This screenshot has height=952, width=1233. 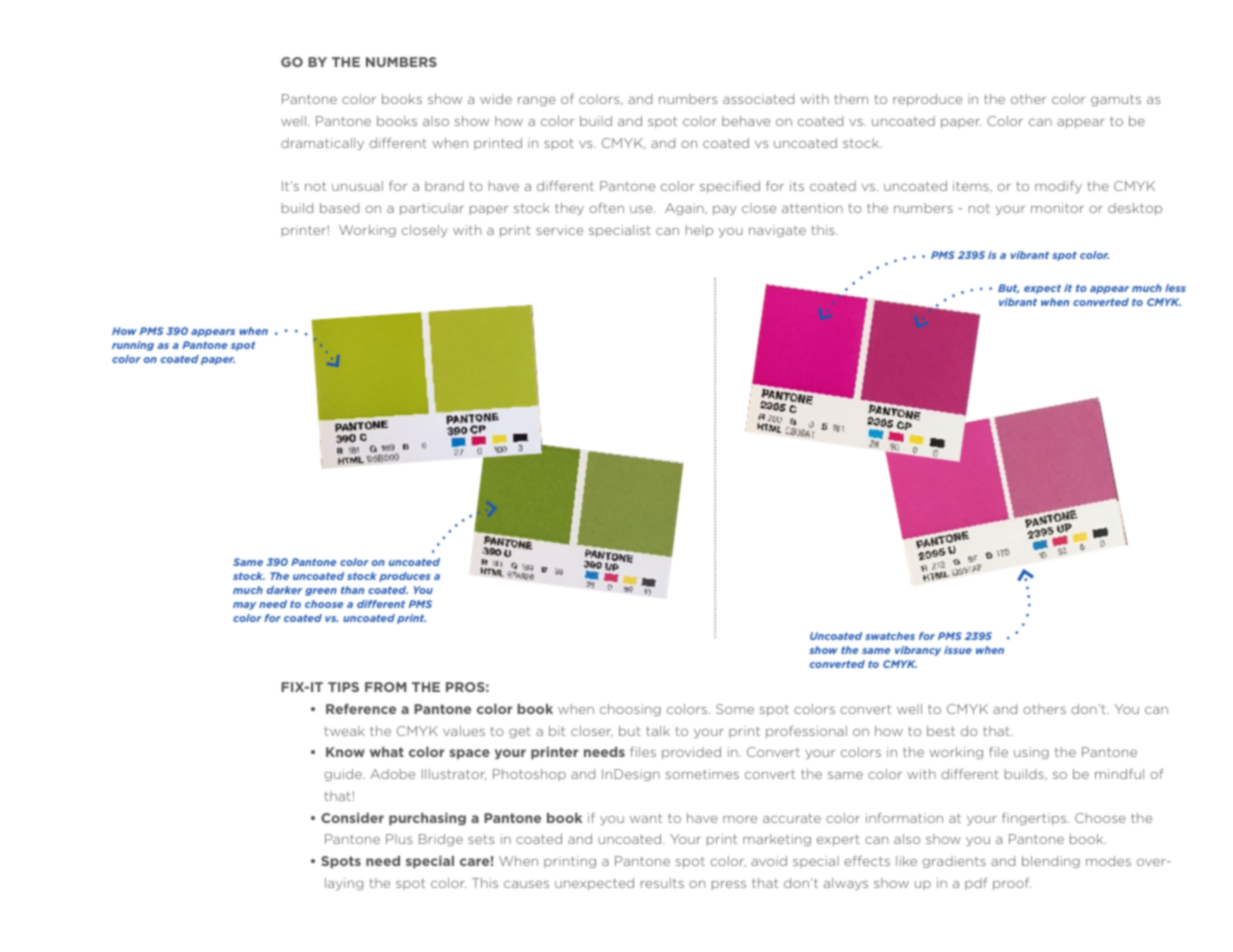 What do you see at coordinates (284, 590) in the screenshot?
I see `darker` at bounding box center [284, 590].
